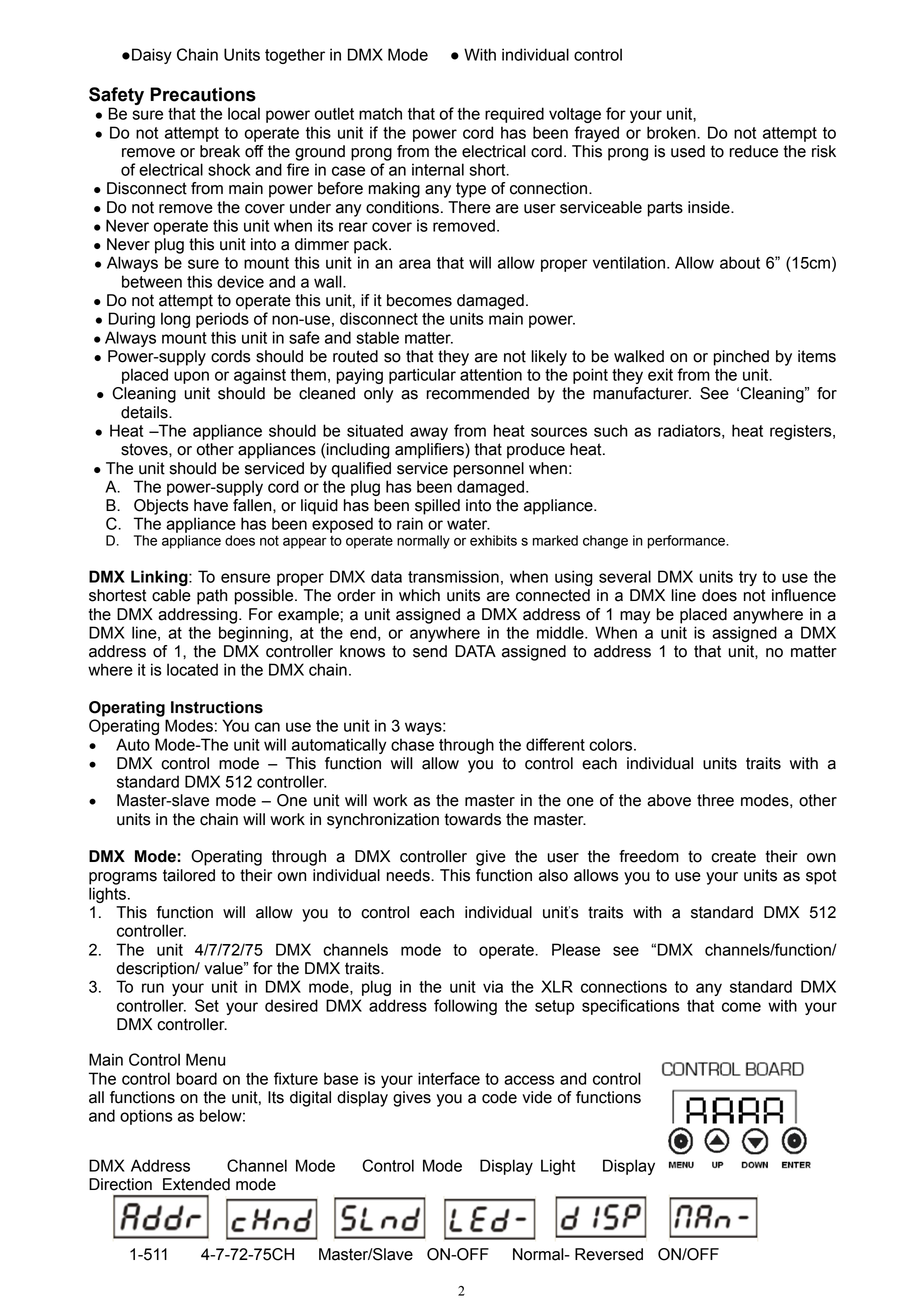 The image size is (924, 1308). Describe the element at coordinates (499, 1097) in the screenshot. I see `code` at that location.
